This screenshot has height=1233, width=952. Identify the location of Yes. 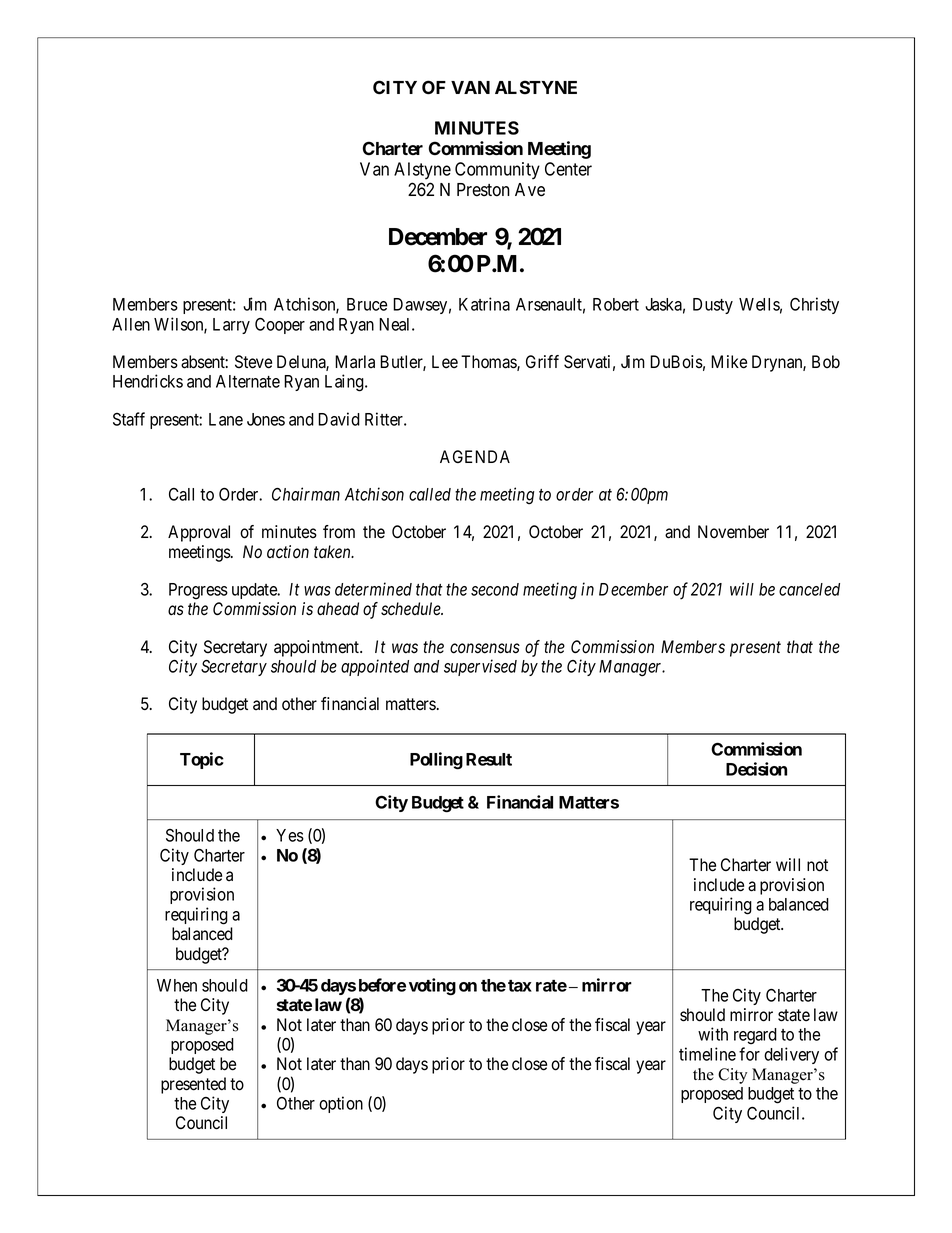
(290, 835).
